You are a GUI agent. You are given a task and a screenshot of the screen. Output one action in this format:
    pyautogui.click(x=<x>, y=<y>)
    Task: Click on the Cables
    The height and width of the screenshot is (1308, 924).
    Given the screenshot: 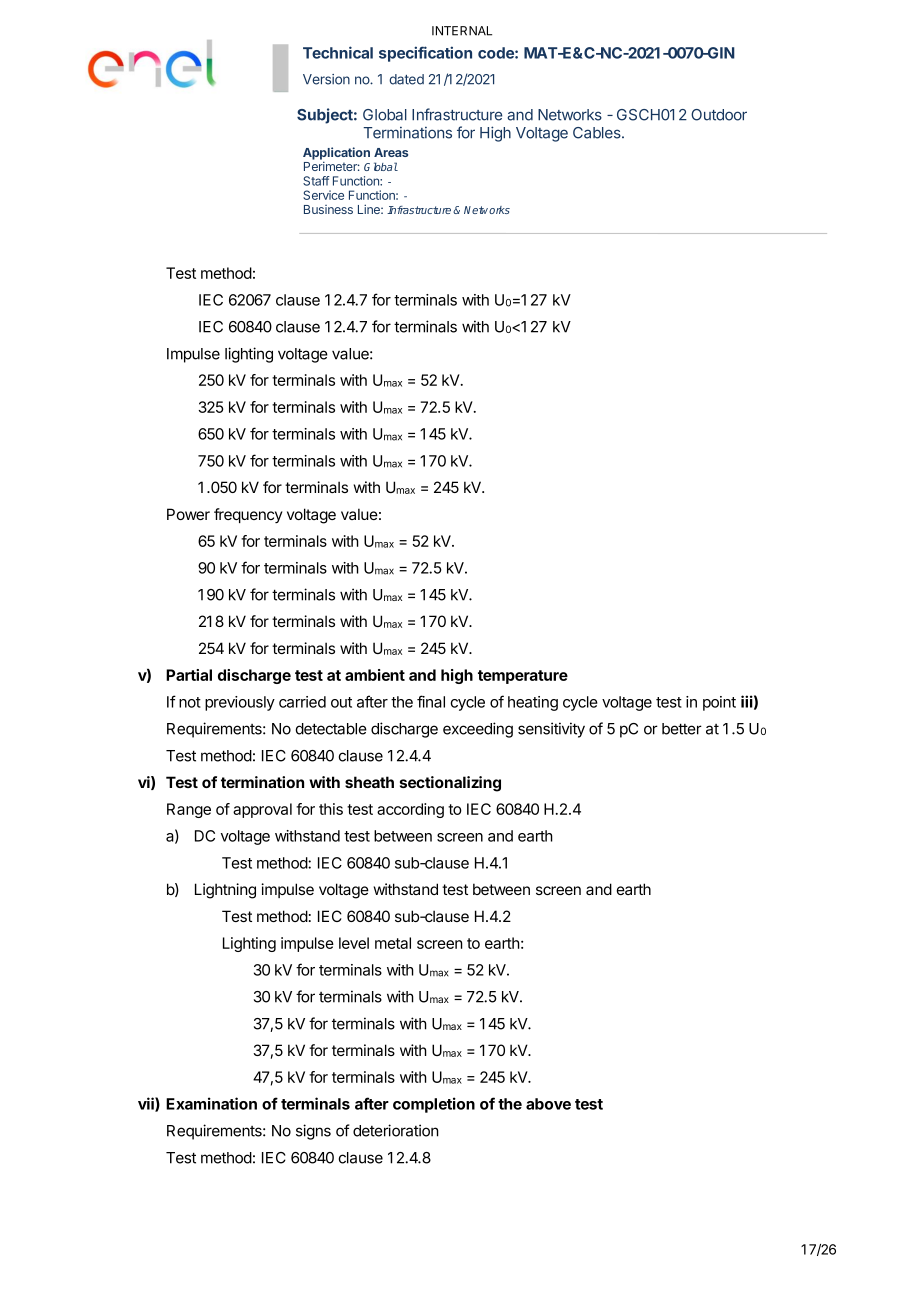 What is the action you would take?
    pyautogui.click(x=598, y=133)
